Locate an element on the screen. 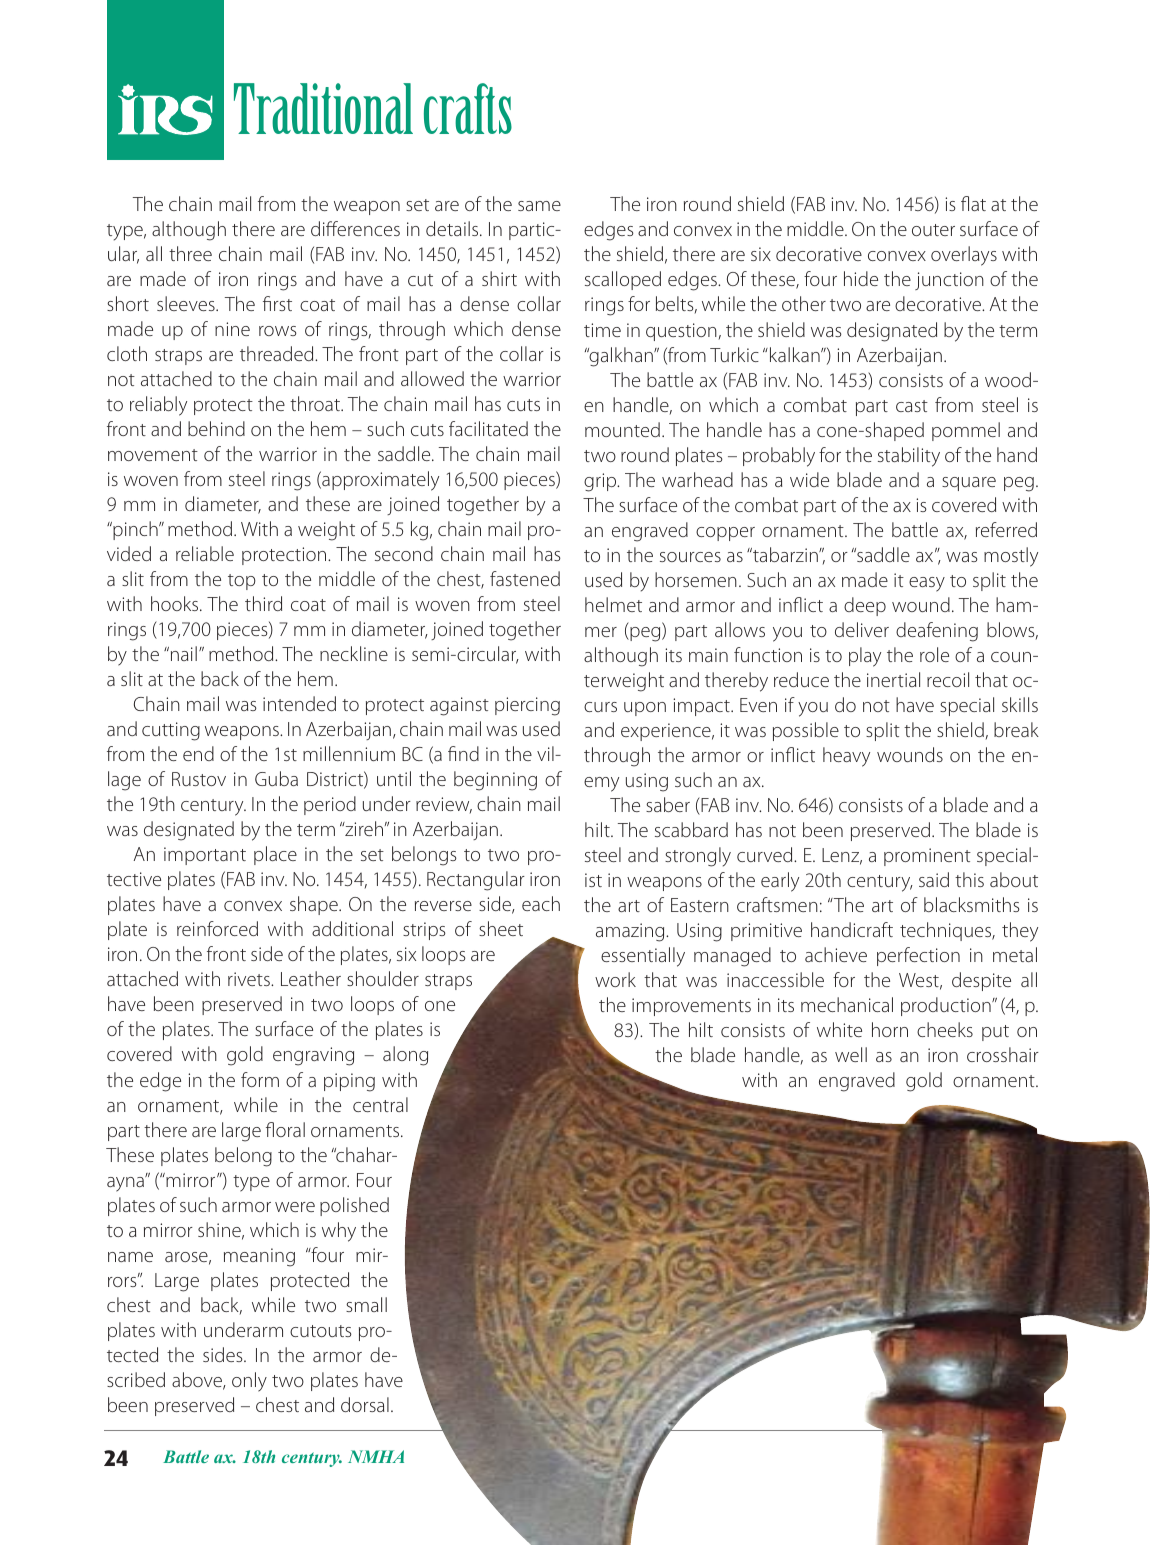 The image size is (1172, 1545). cutting is located at coordinates (171, 731).
